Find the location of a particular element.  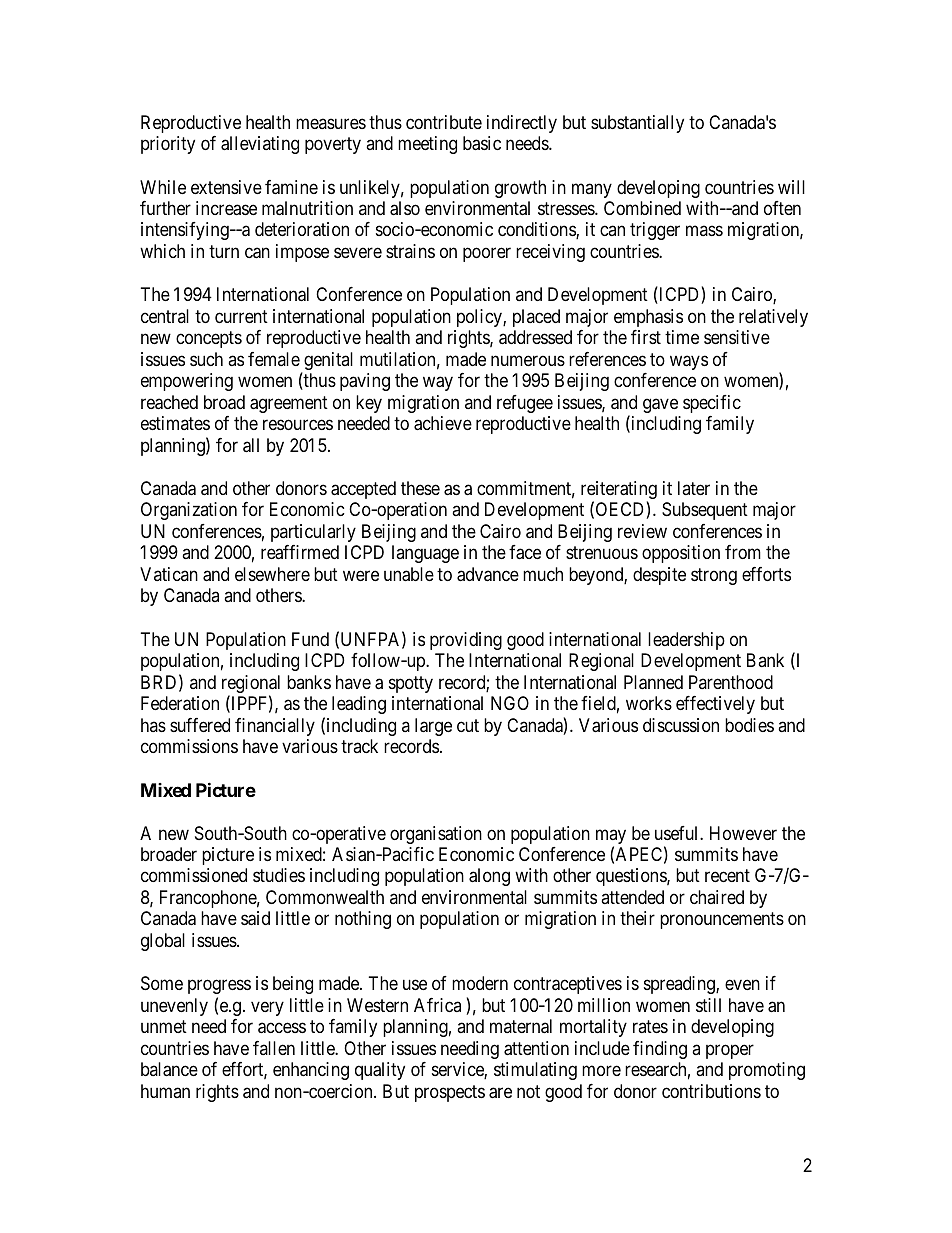

elsewhere is located at coordinates (272, 574).
